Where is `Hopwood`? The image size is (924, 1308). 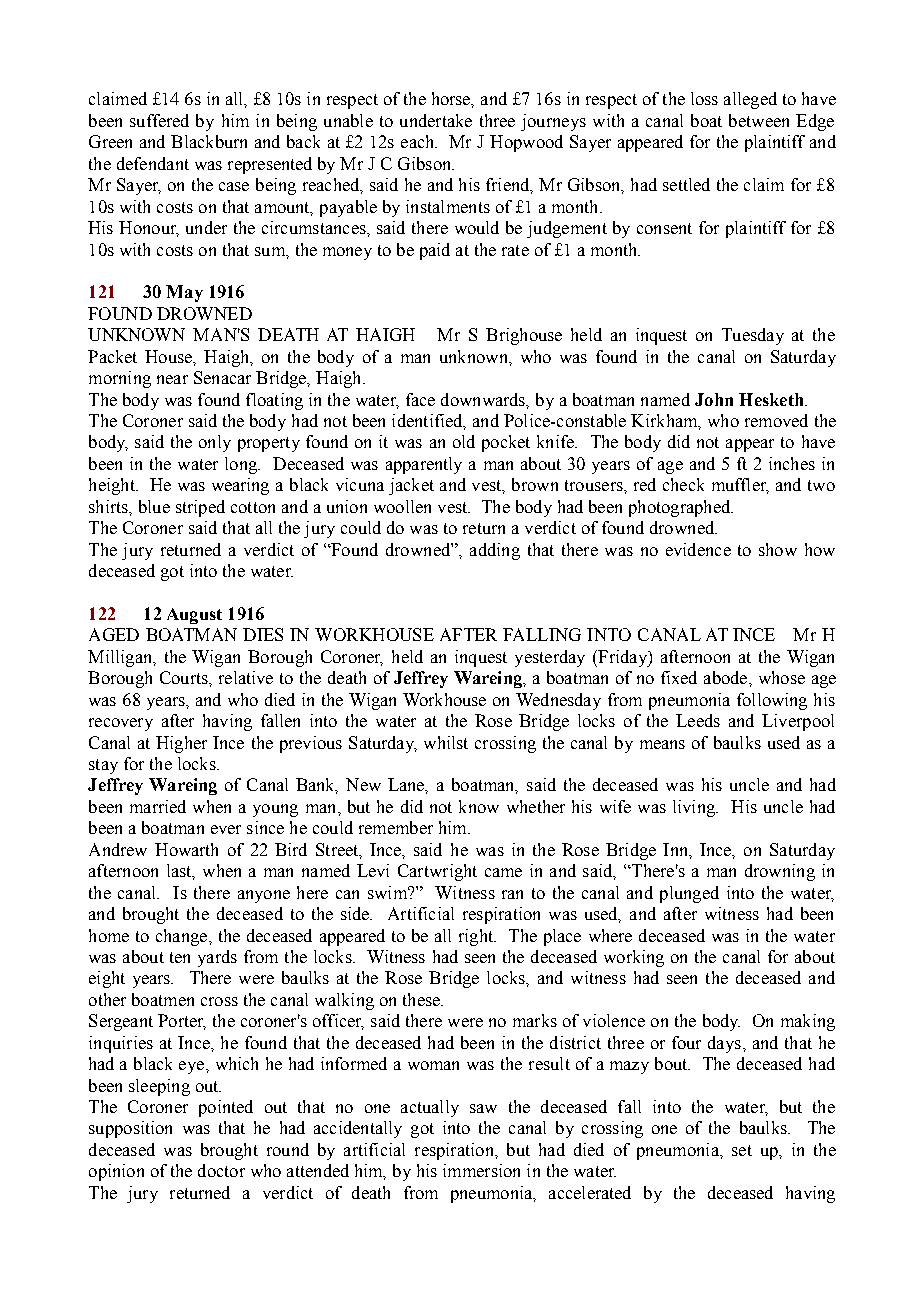 Hopwood is located at coordinates (526, 143).
